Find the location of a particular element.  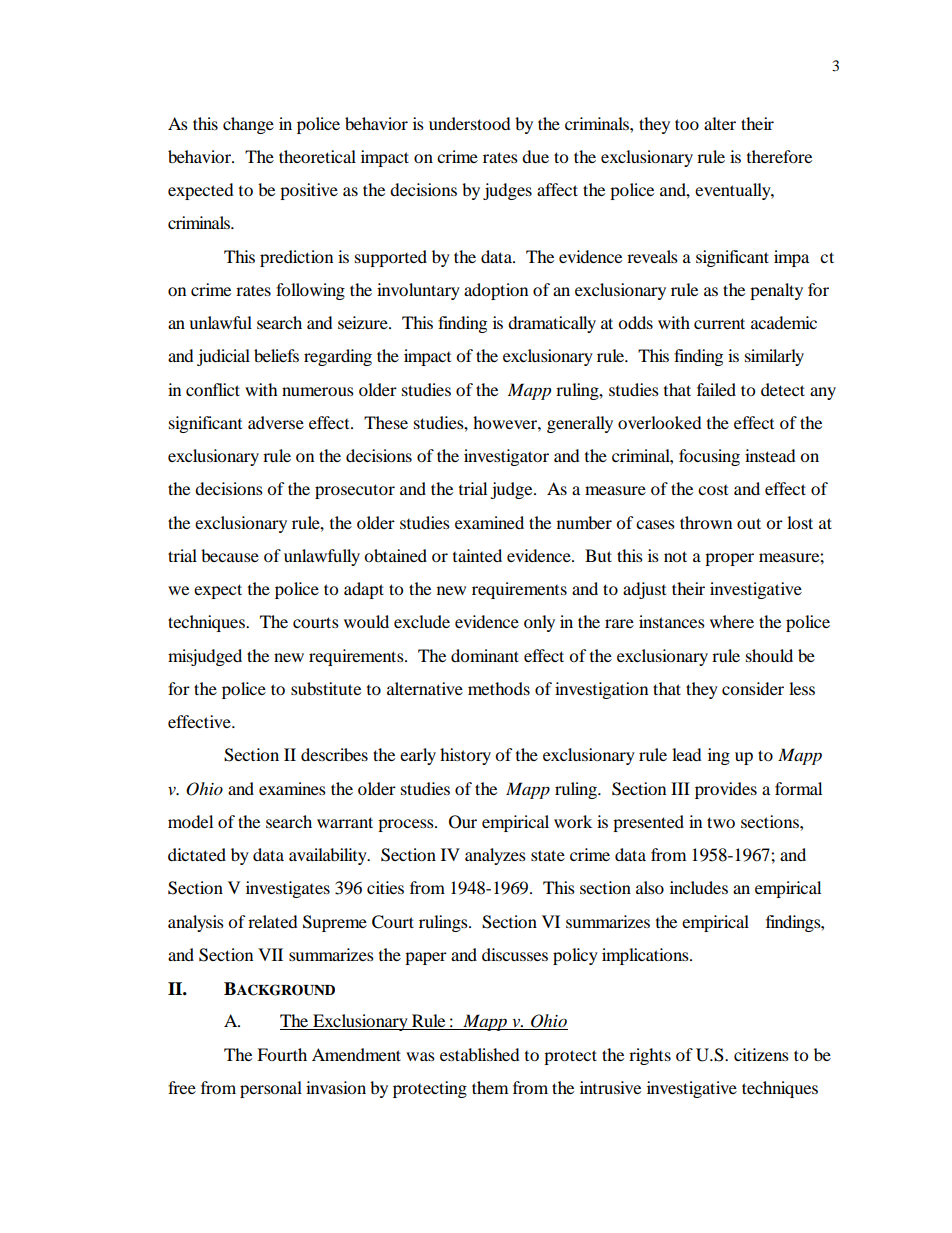

due is located at coordinates (535, 156).
